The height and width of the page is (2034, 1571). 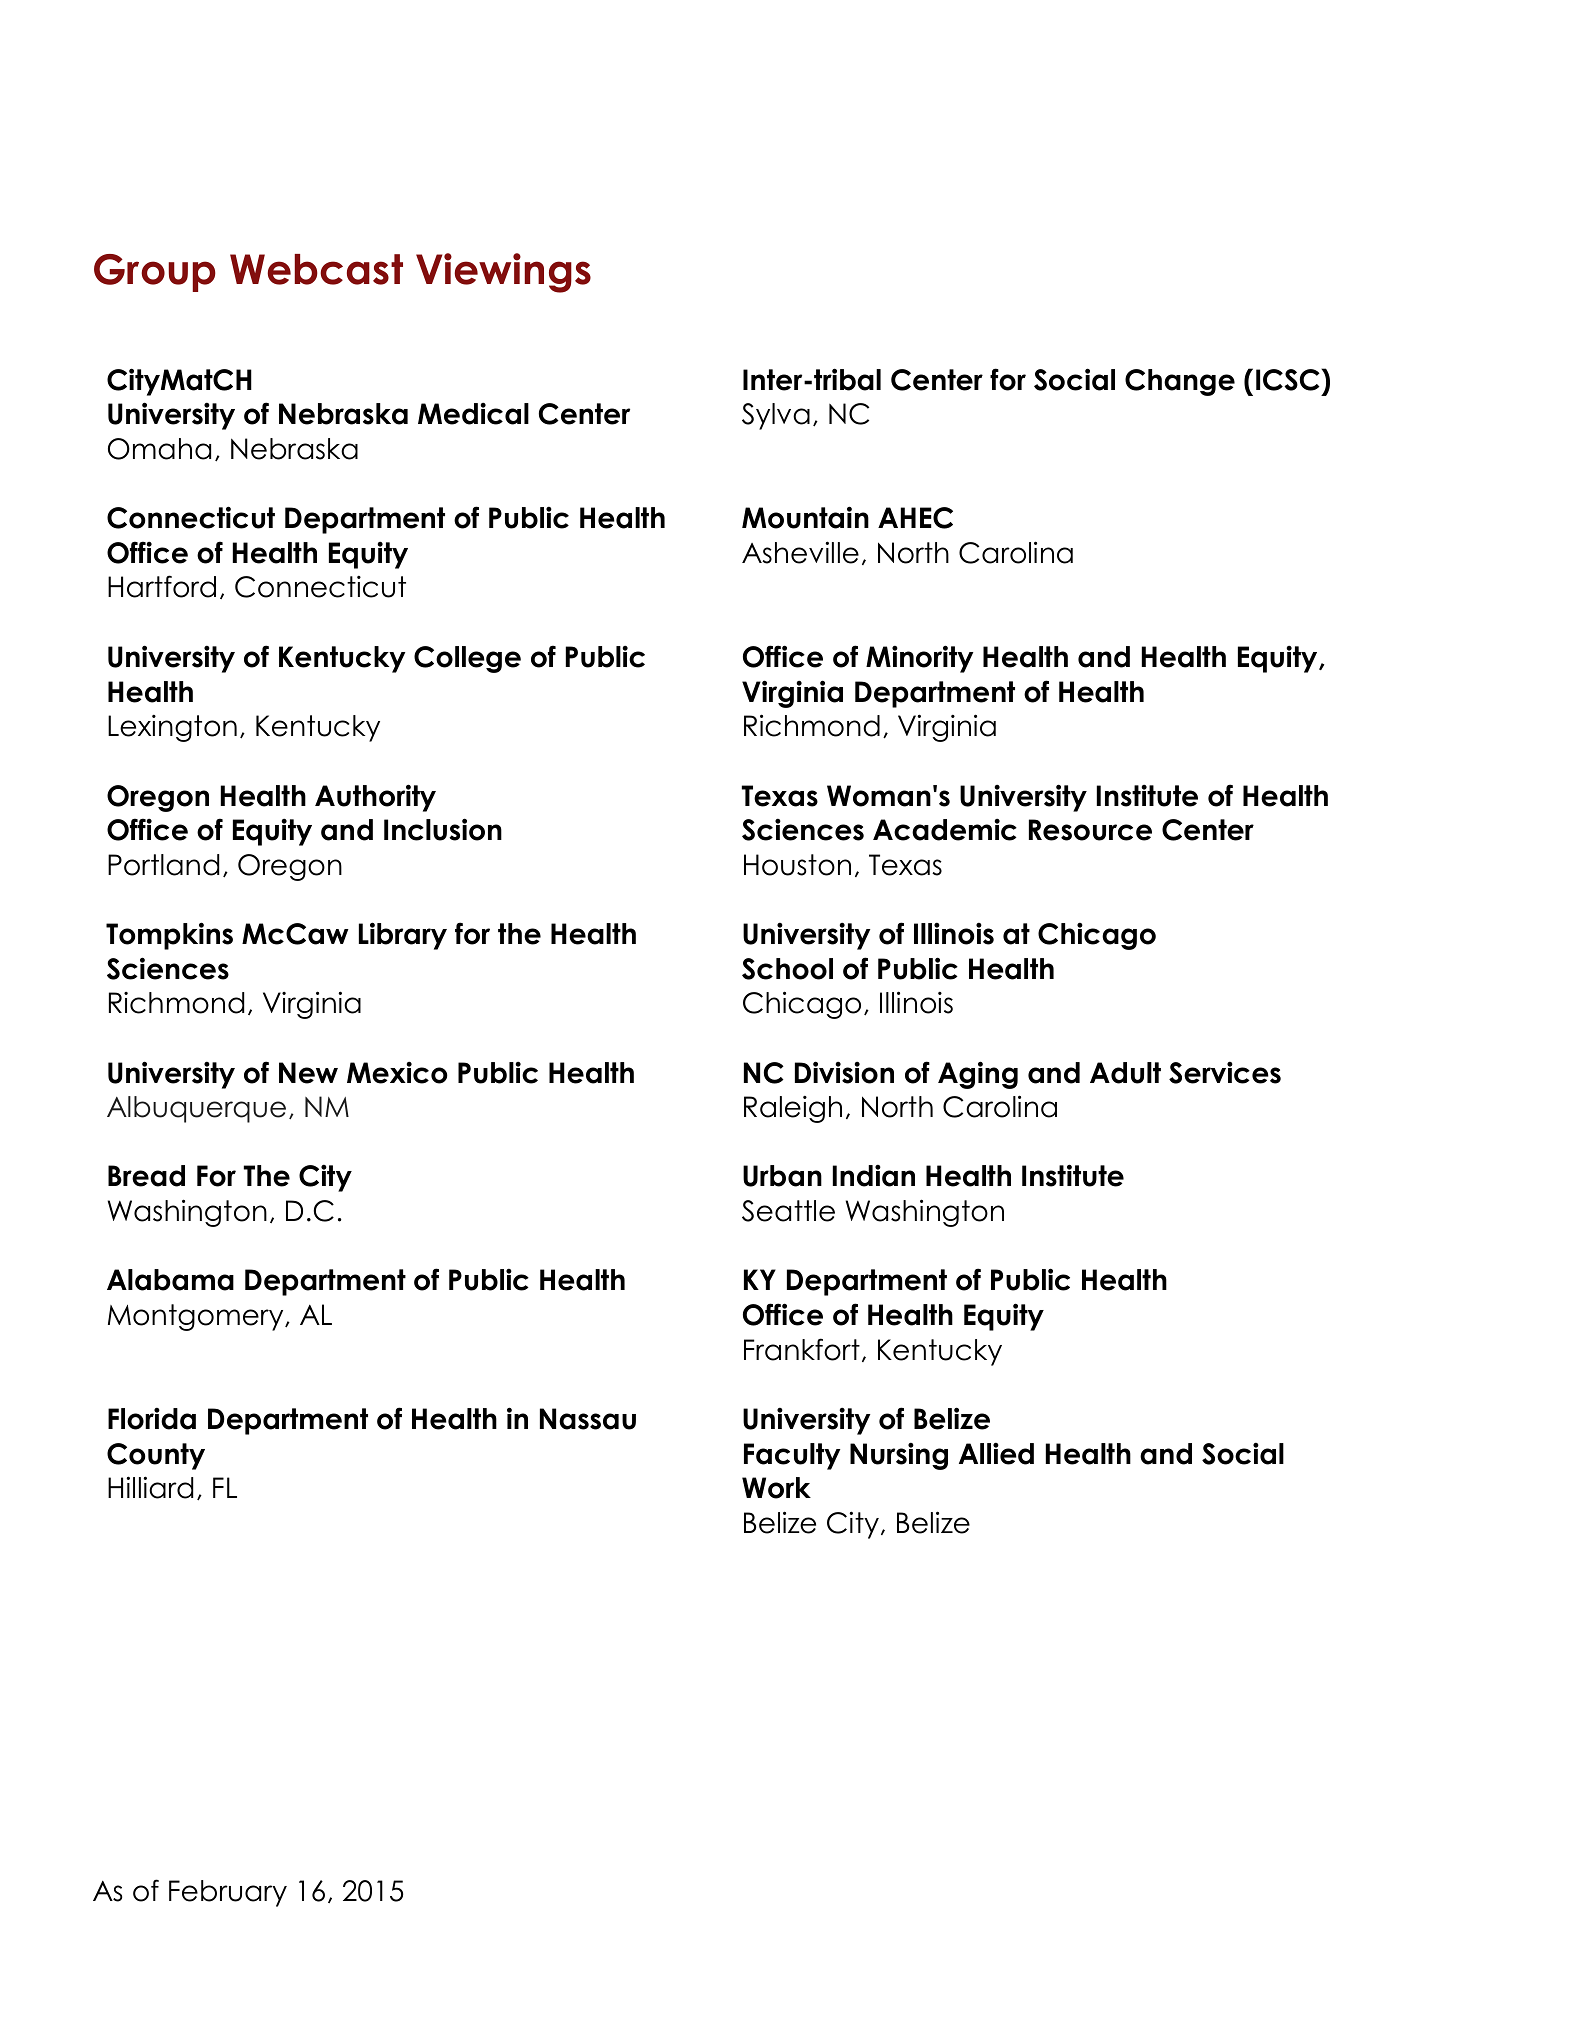 I want to click on Resource, so click(x=1090, y=830).
